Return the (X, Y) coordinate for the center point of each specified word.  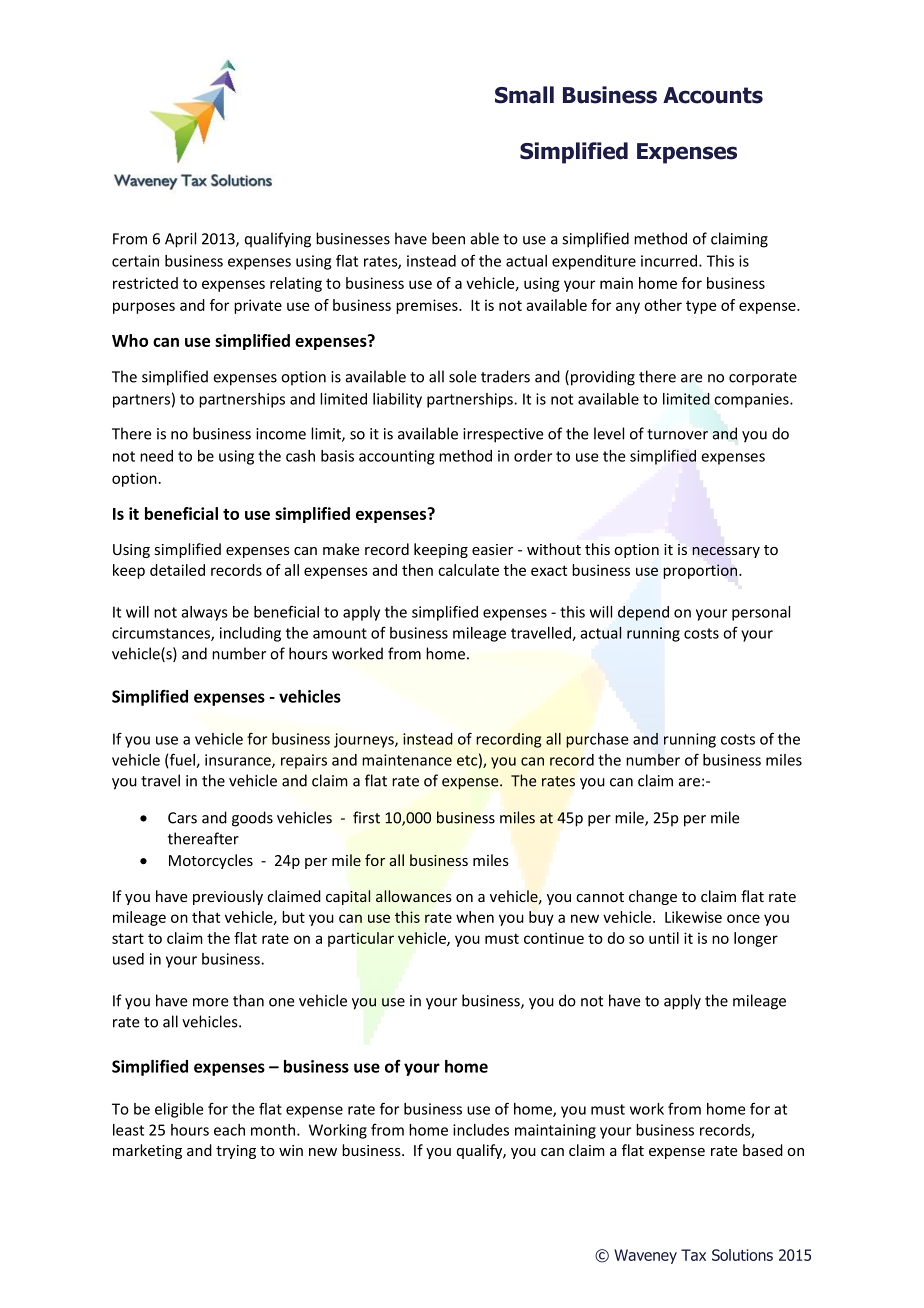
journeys (365, 740)
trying (236, 1152)
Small (524, 95)
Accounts (713, 95)
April (180, 240)
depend (643, 613)
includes (481, 1130)
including (250, 634)
